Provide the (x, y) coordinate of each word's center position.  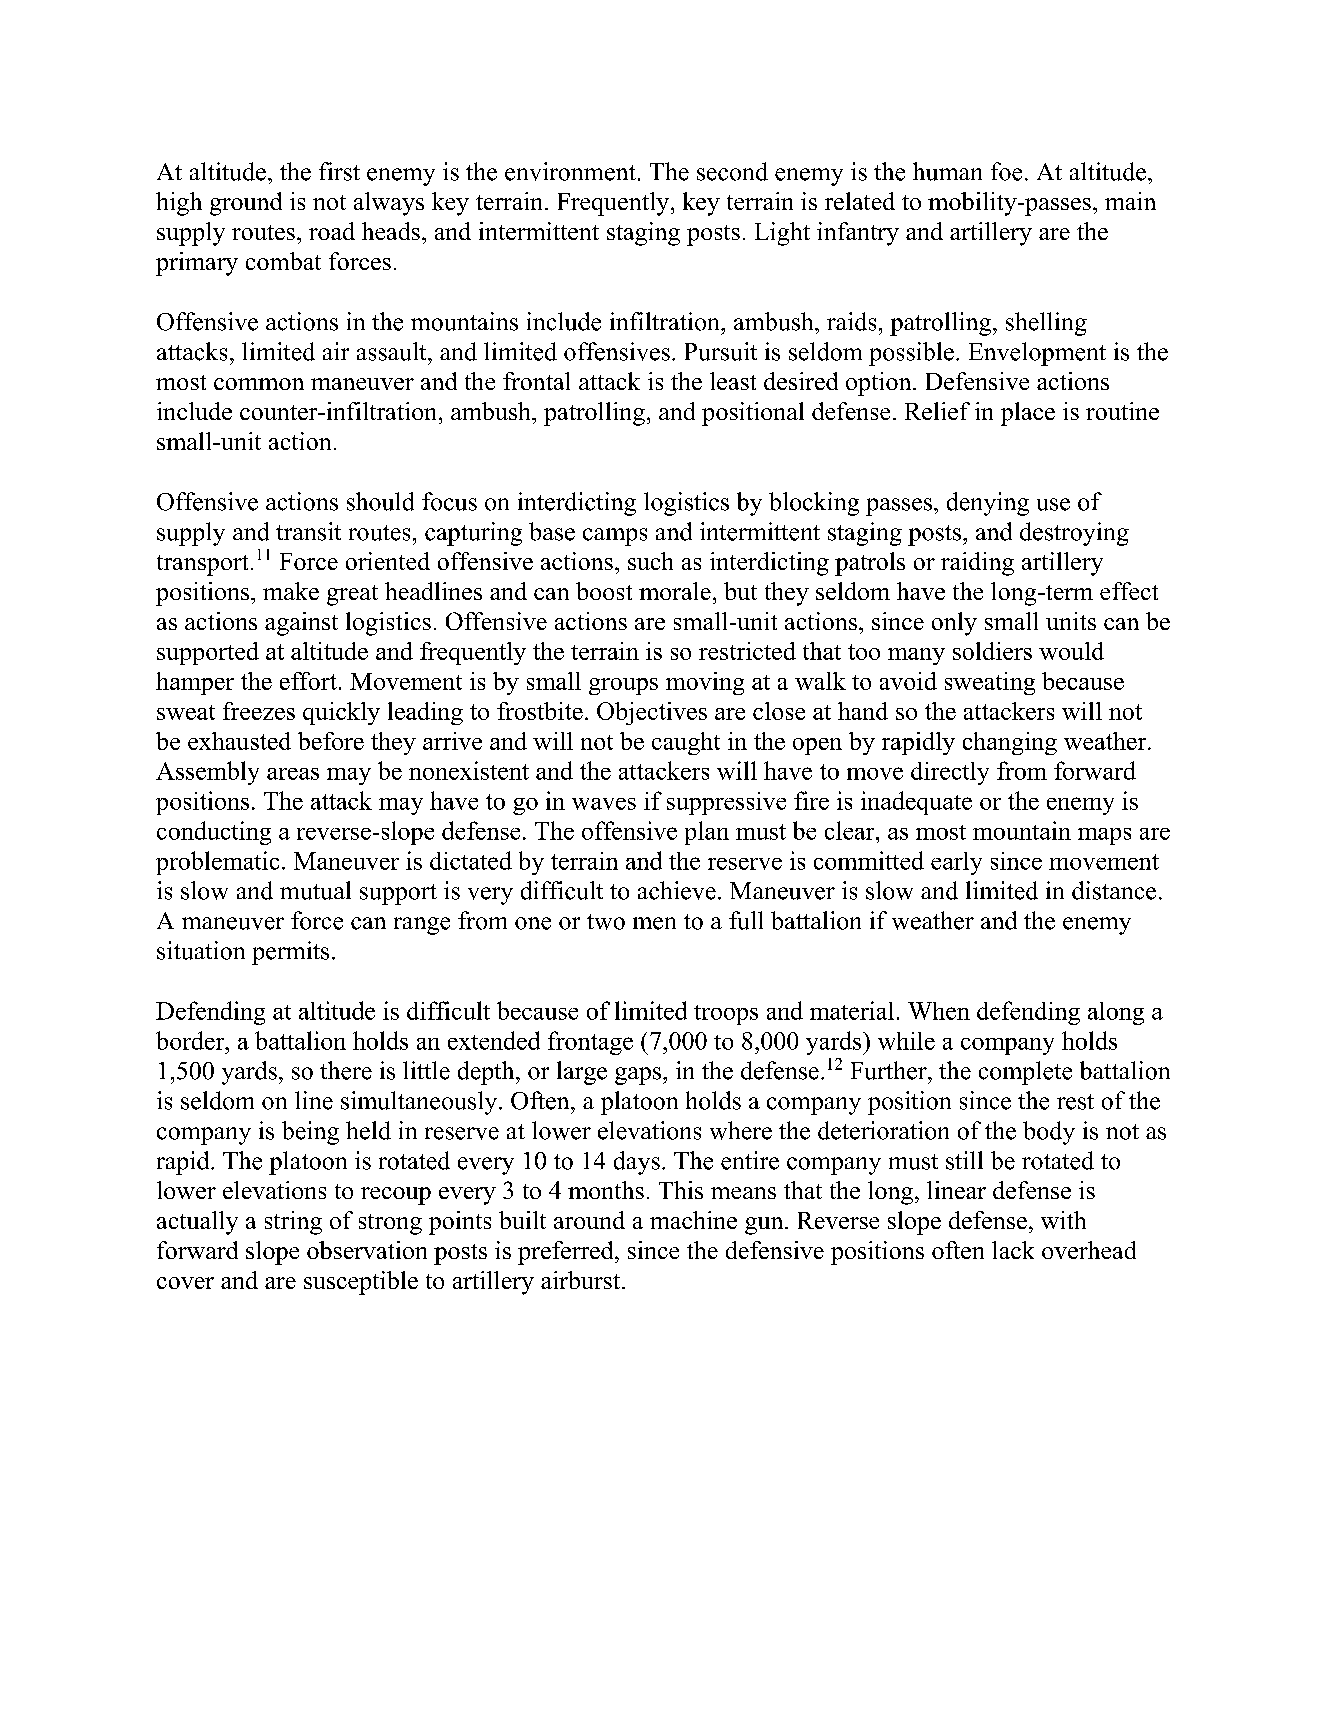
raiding (977, 564)
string (293, 1223)
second (732, 171)
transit (308, 531)
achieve (677, 890)
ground (246, 204)
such (650, 561)
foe (1006, 171)
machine (693, 1220)
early (956, 863)
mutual (315, 890)
